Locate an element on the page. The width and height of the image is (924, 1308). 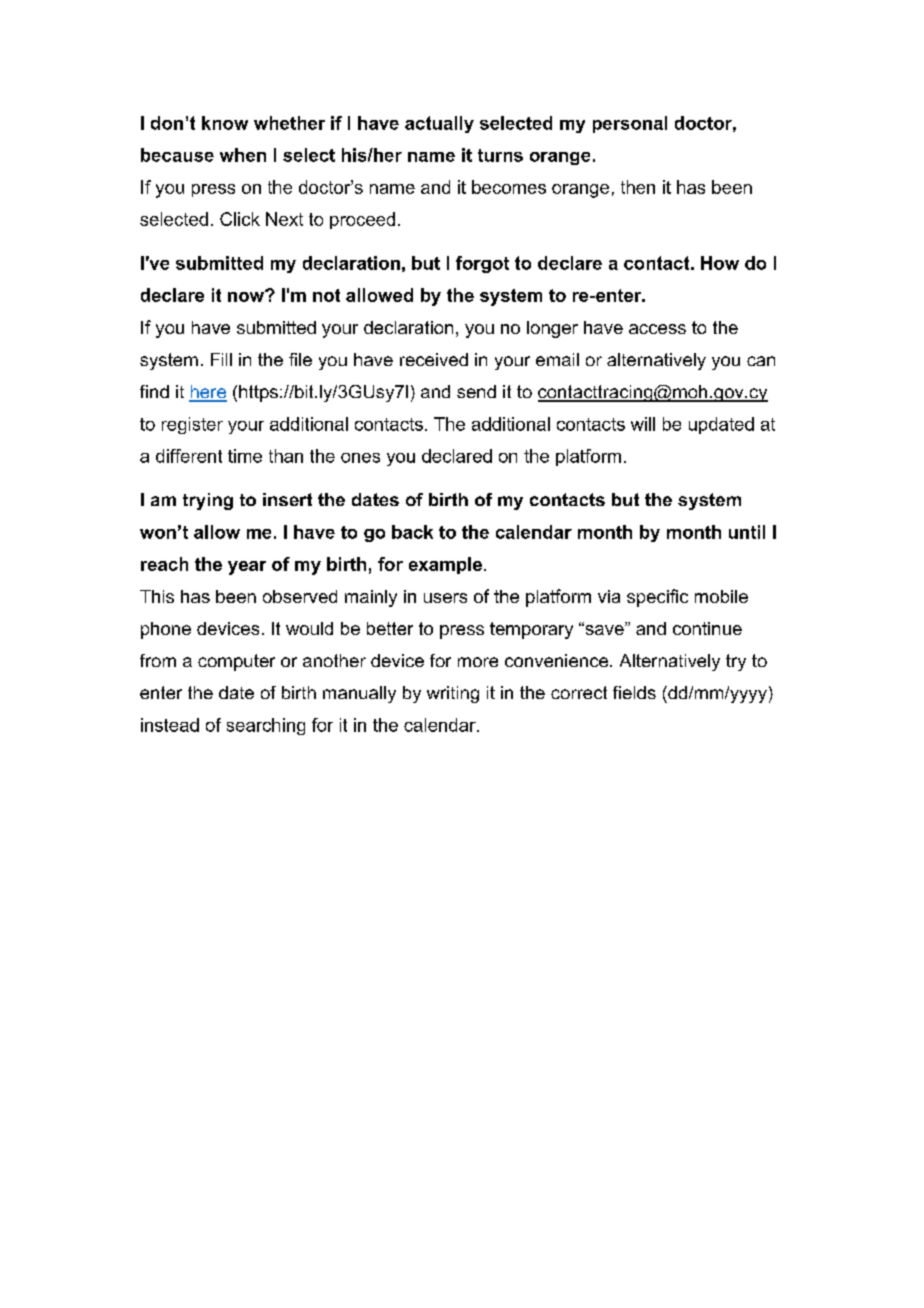
back is located at coordinates (412, 532).
